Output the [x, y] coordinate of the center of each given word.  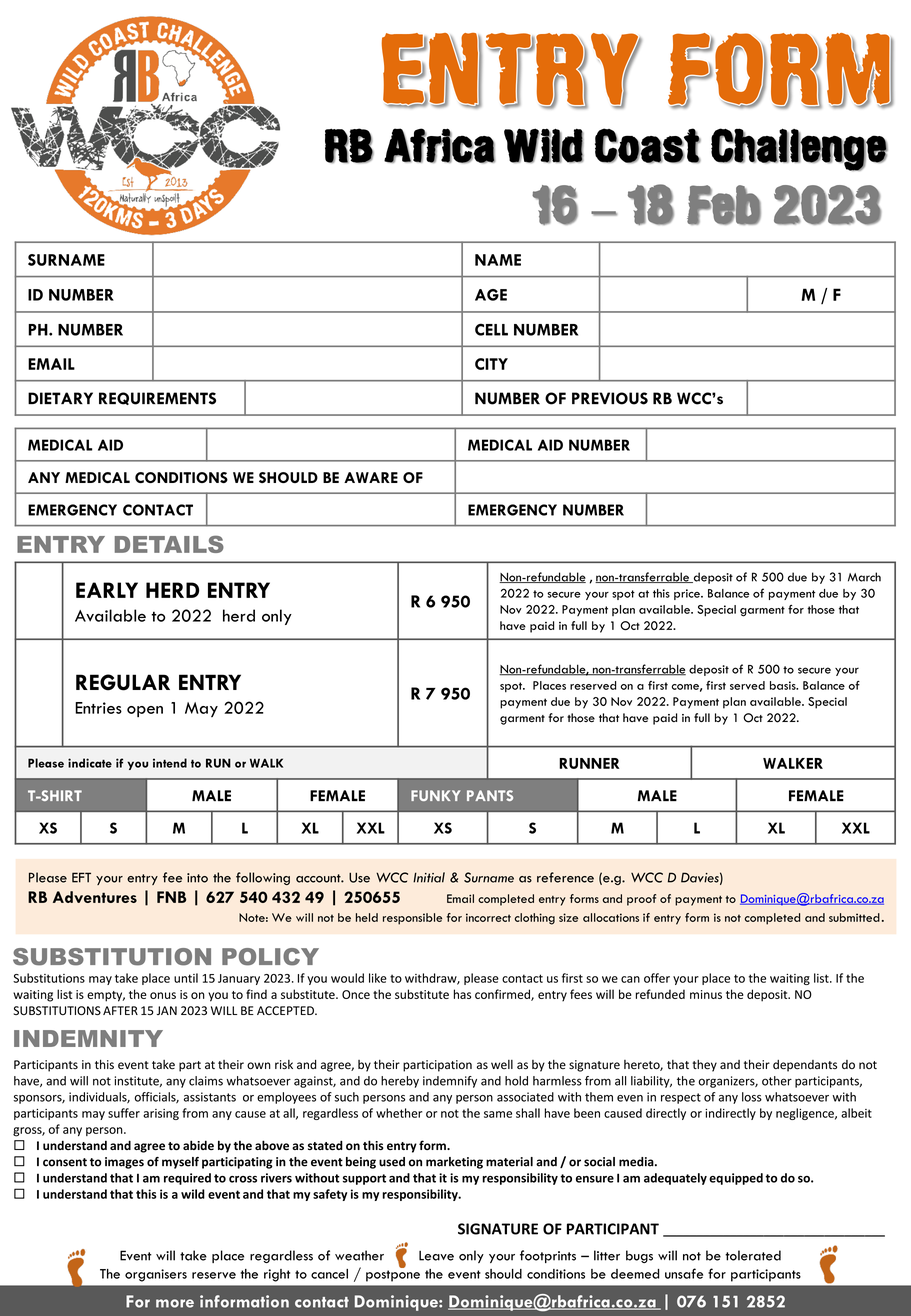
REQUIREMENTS [157, 398]
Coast [648, 146]
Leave [436, 1255]
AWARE [371, 477]
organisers [156, 1275]
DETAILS [169, 544]
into [197, 878]
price [688, 594]
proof [641, 900]
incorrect [488, 917]
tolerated [753, 1255]
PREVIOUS [610, 398]
